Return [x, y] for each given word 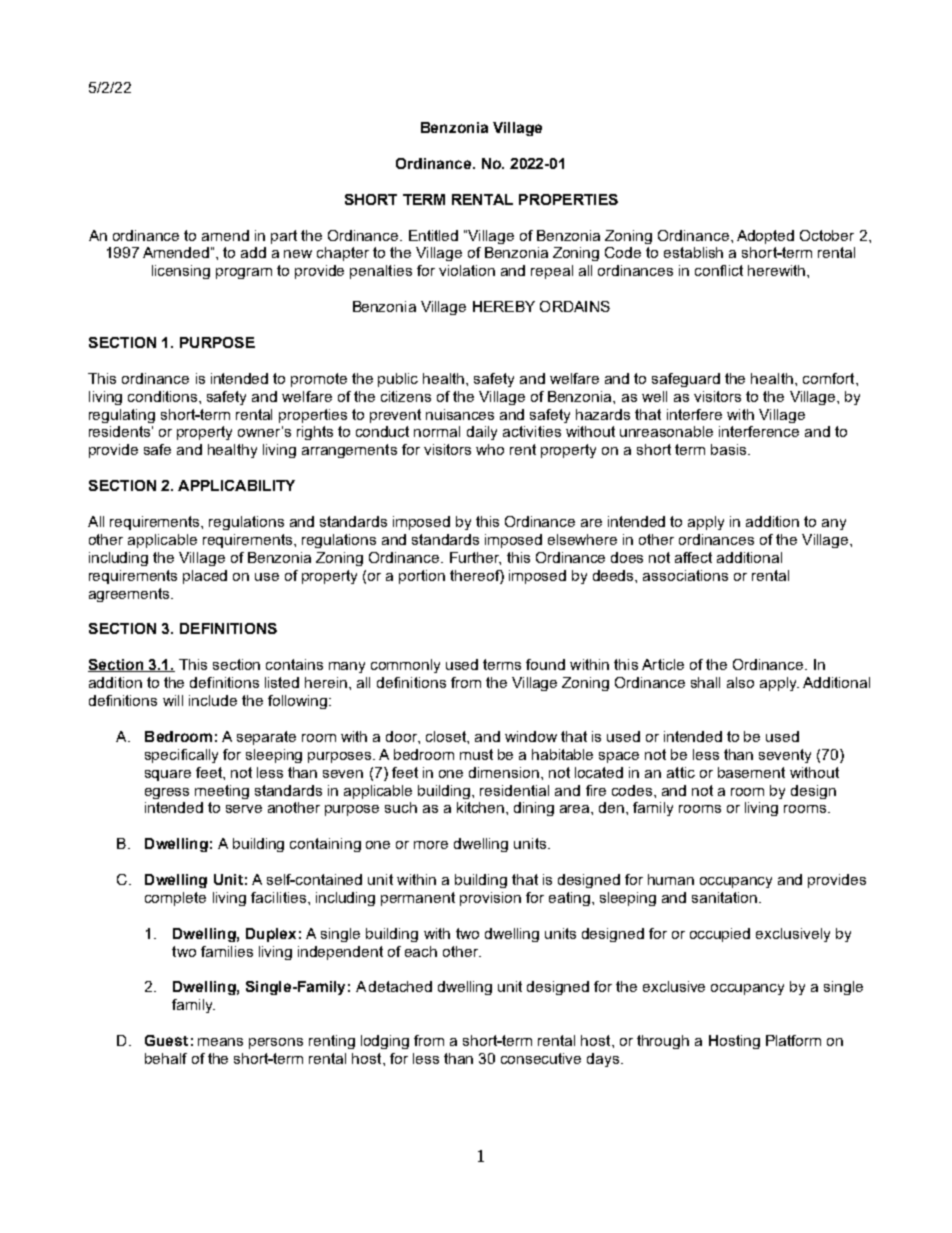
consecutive [541, 1058]
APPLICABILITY [236, 485]
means [220, 1042]
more [431, 845]
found [545, 664]
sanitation [726, 897]
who [490, 449]
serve [244, 809]
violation [467, 270]
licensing [181, 272]
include [213, 700]
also [740, 682]
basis [730, 449]
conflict [719, 270]
